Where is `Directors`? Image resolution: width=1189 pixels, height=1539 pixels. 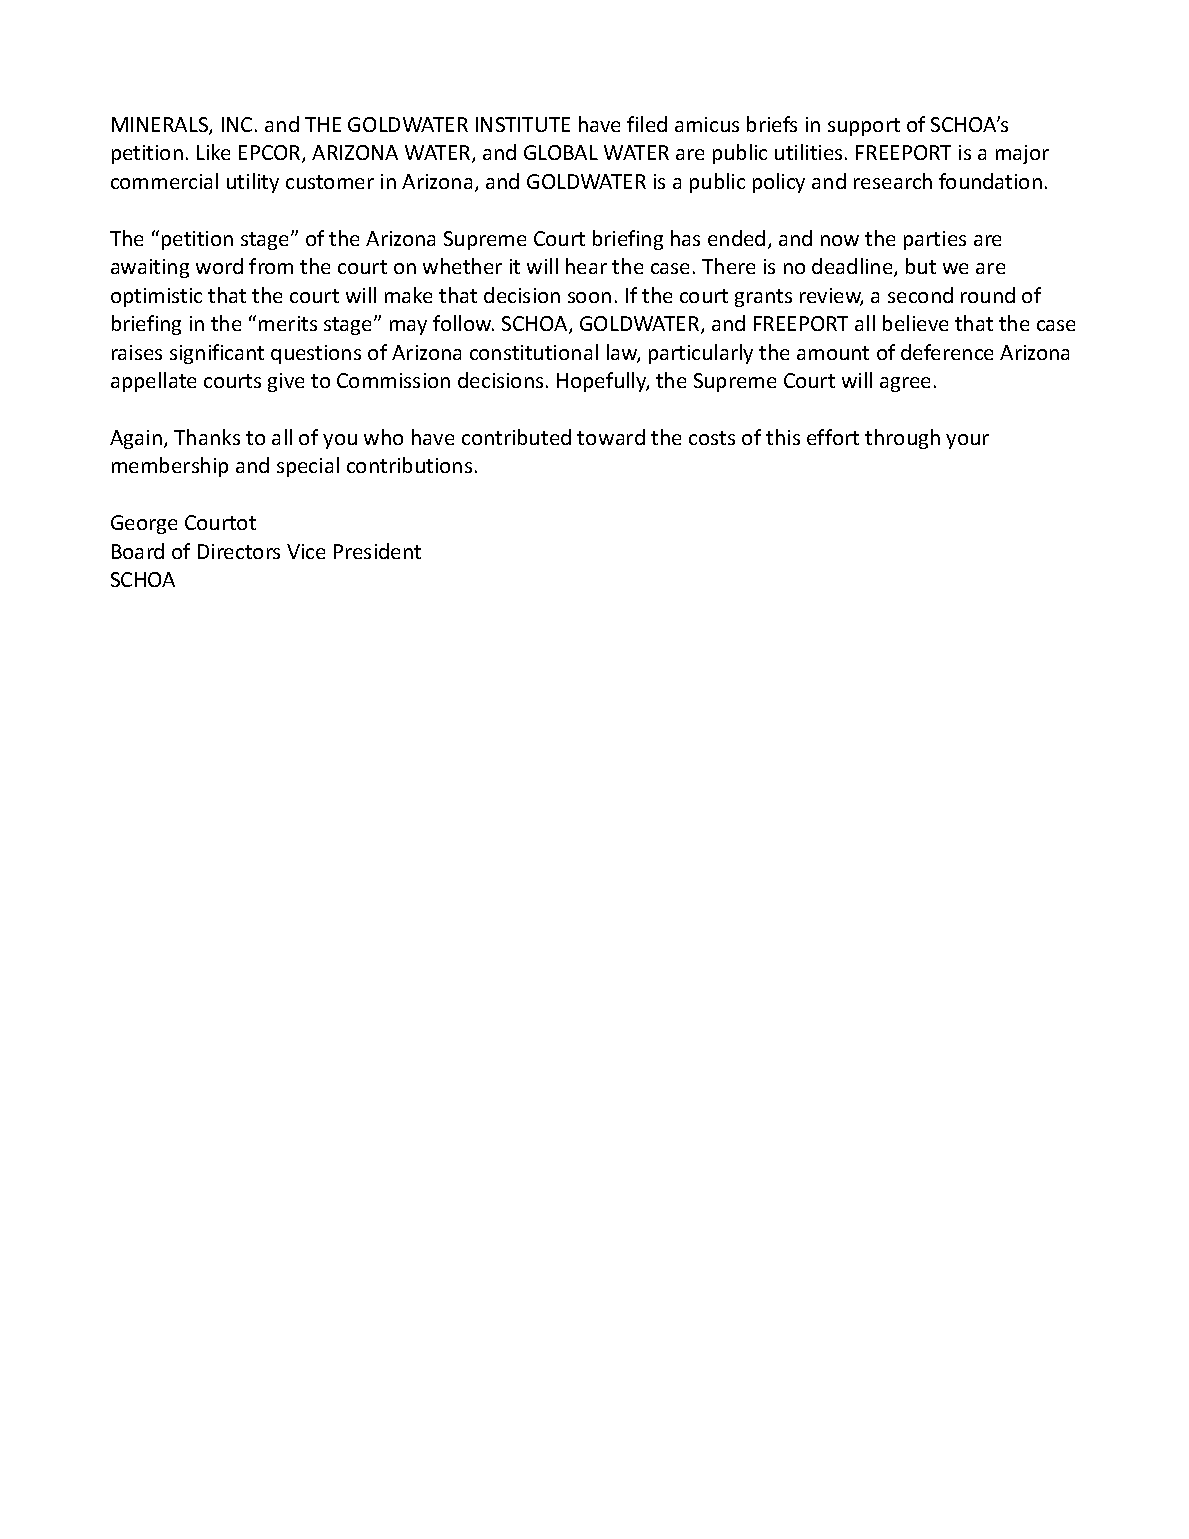 Directors is located at coordinates (239, 551).
